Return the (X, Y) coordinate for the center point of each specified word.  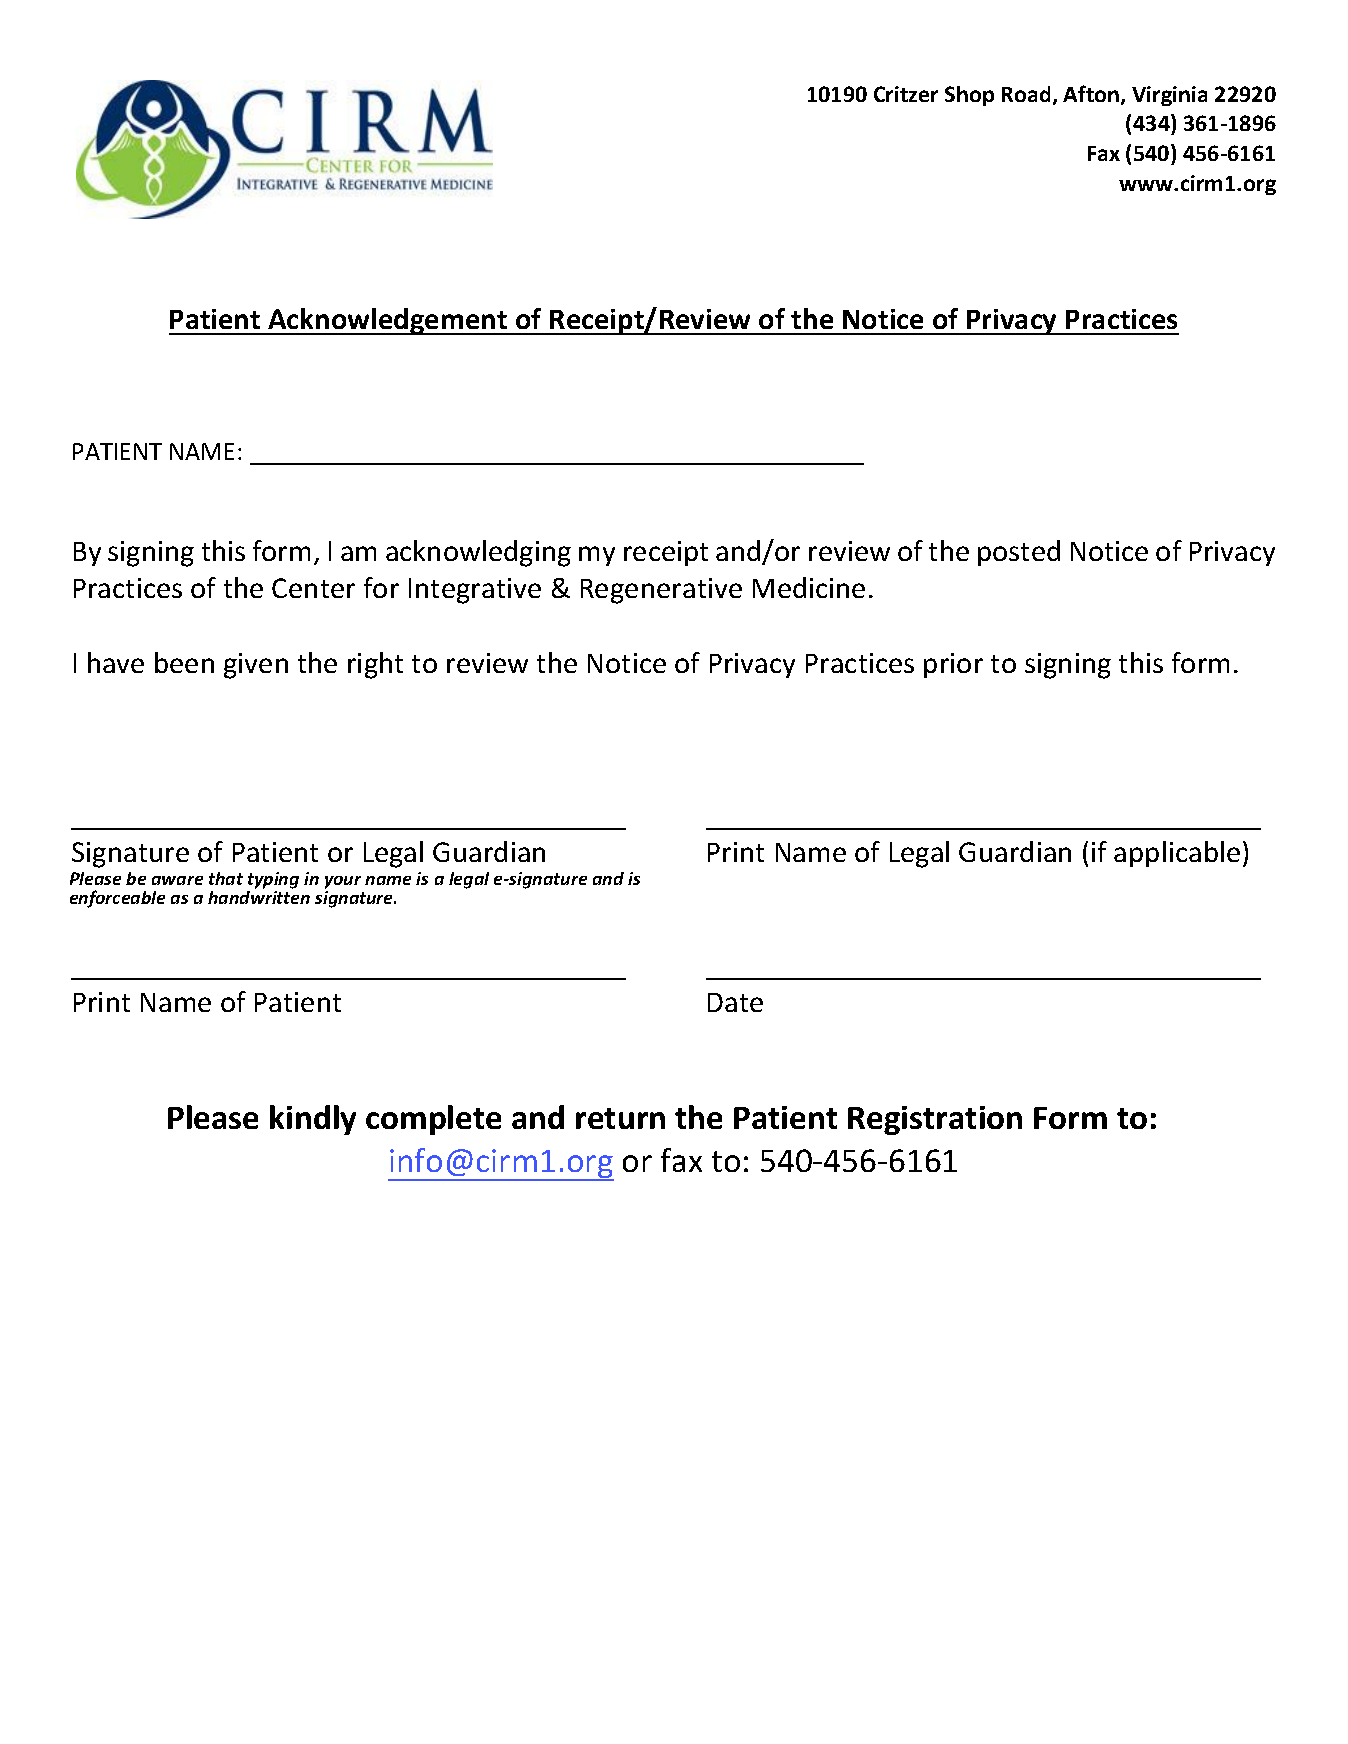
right (375, 665)
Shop (969, 96)
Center (313, 588)
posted (1019, 553)
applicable (1177, 854)
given (256, 666)
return (620, 1118)
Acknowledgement (388, 321)
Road (1026, 94)
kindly (313, 1120)
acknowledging (478, 553)
